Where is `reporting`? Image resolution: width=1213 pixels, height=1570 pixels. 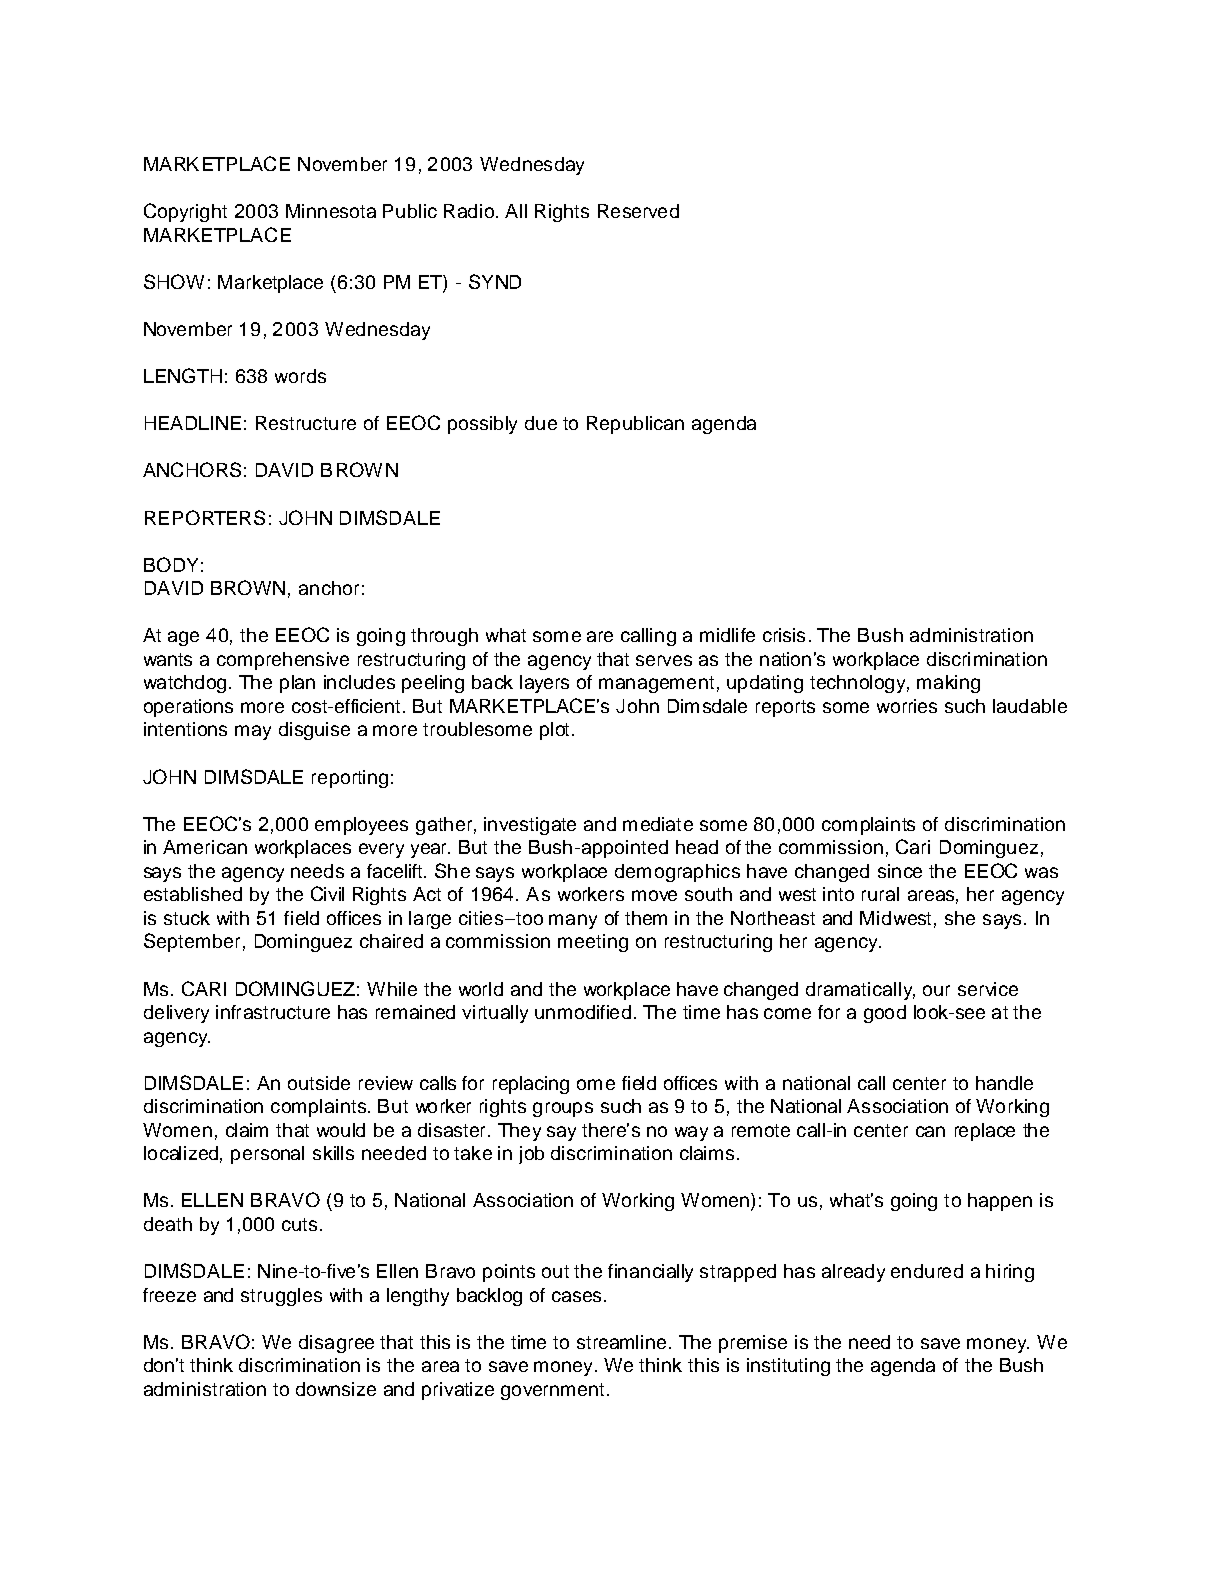 reporting is located at coordinates (350, 779).
